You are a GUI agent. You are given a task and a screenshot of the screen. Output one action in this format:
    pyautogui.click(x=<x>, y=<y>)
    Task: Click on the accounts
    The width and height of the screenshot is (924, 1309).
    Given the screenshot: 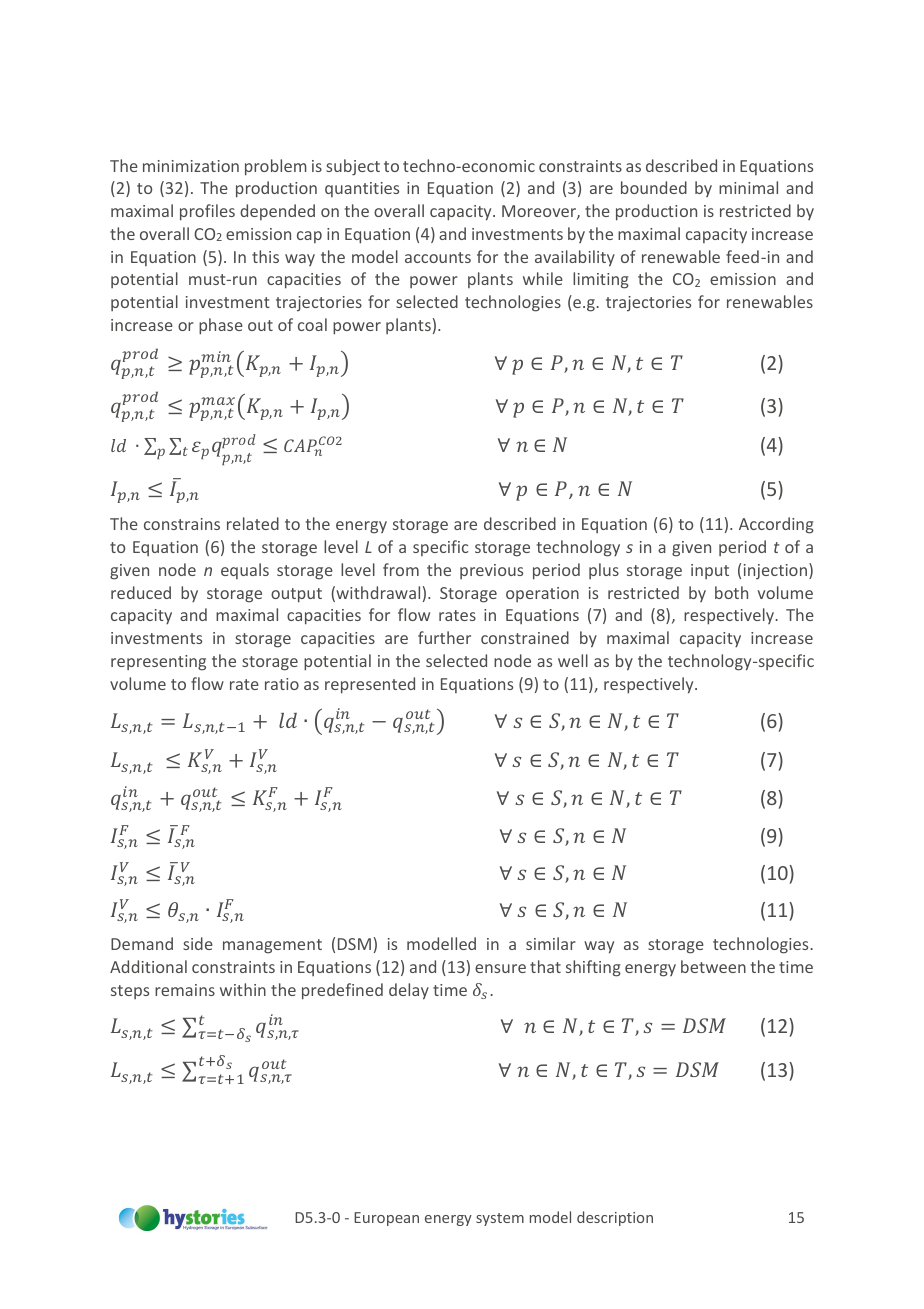 What is the action you would take?
    pyautogui.click(x=438, y=257)
